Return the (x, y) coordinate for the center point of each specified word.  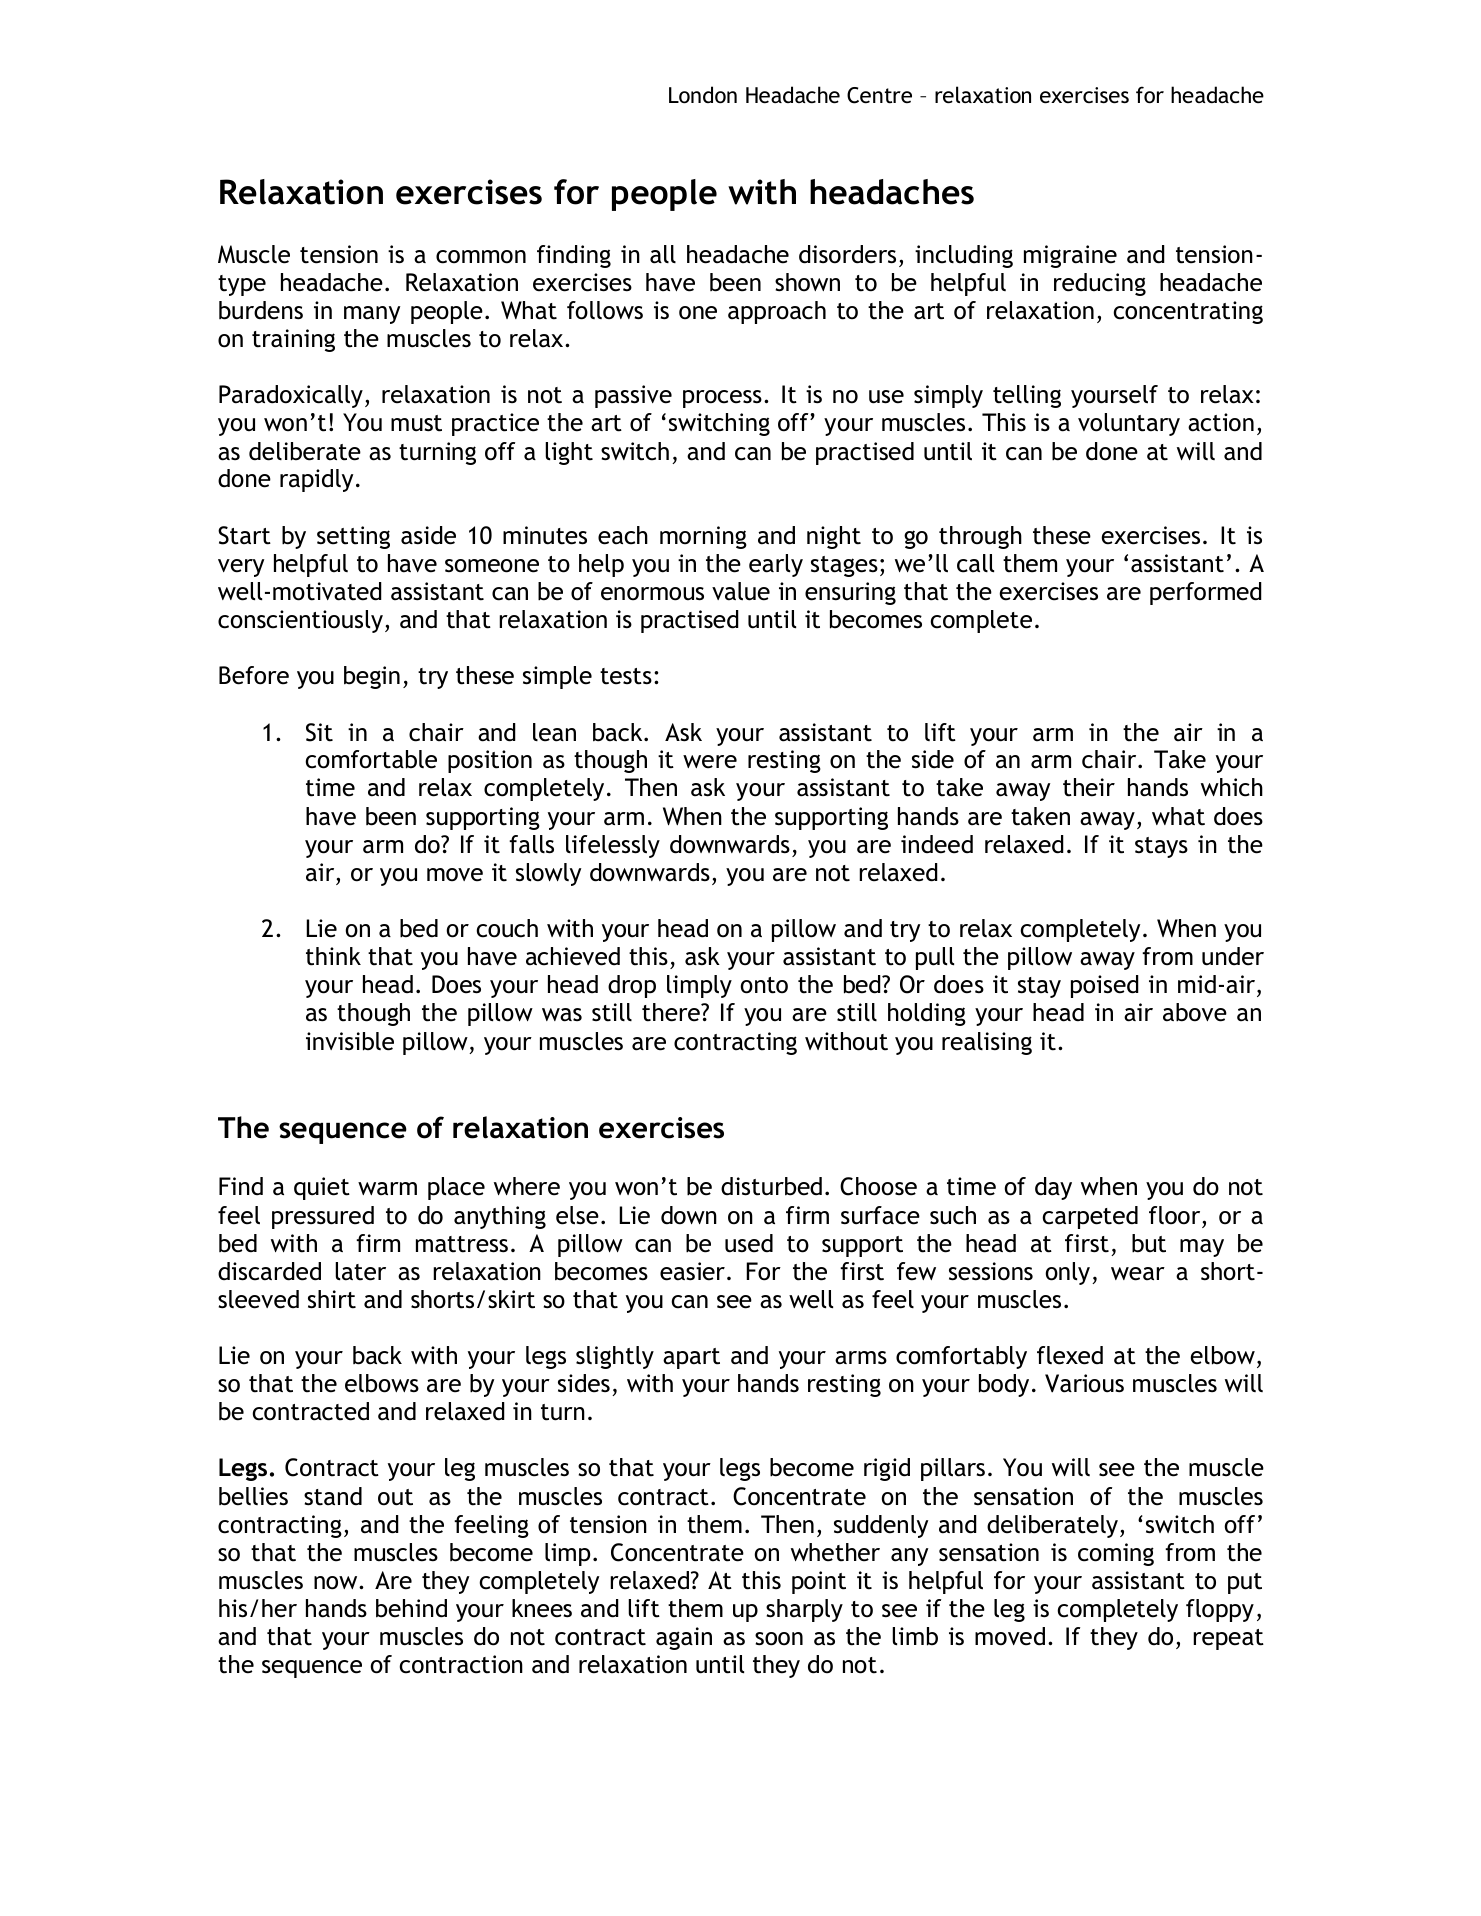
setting (353, 537)
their (1089, 787)
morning (703, 537)
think (333, 956)
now (337, 1583)
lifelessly (613, 846)
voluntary (1129, 424)
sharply (804, 1610)
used (749, 1243)
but (1149, 1243)
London (703, 95)
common (481, 257)
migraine (1070, 256)
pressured (323, 1217)
